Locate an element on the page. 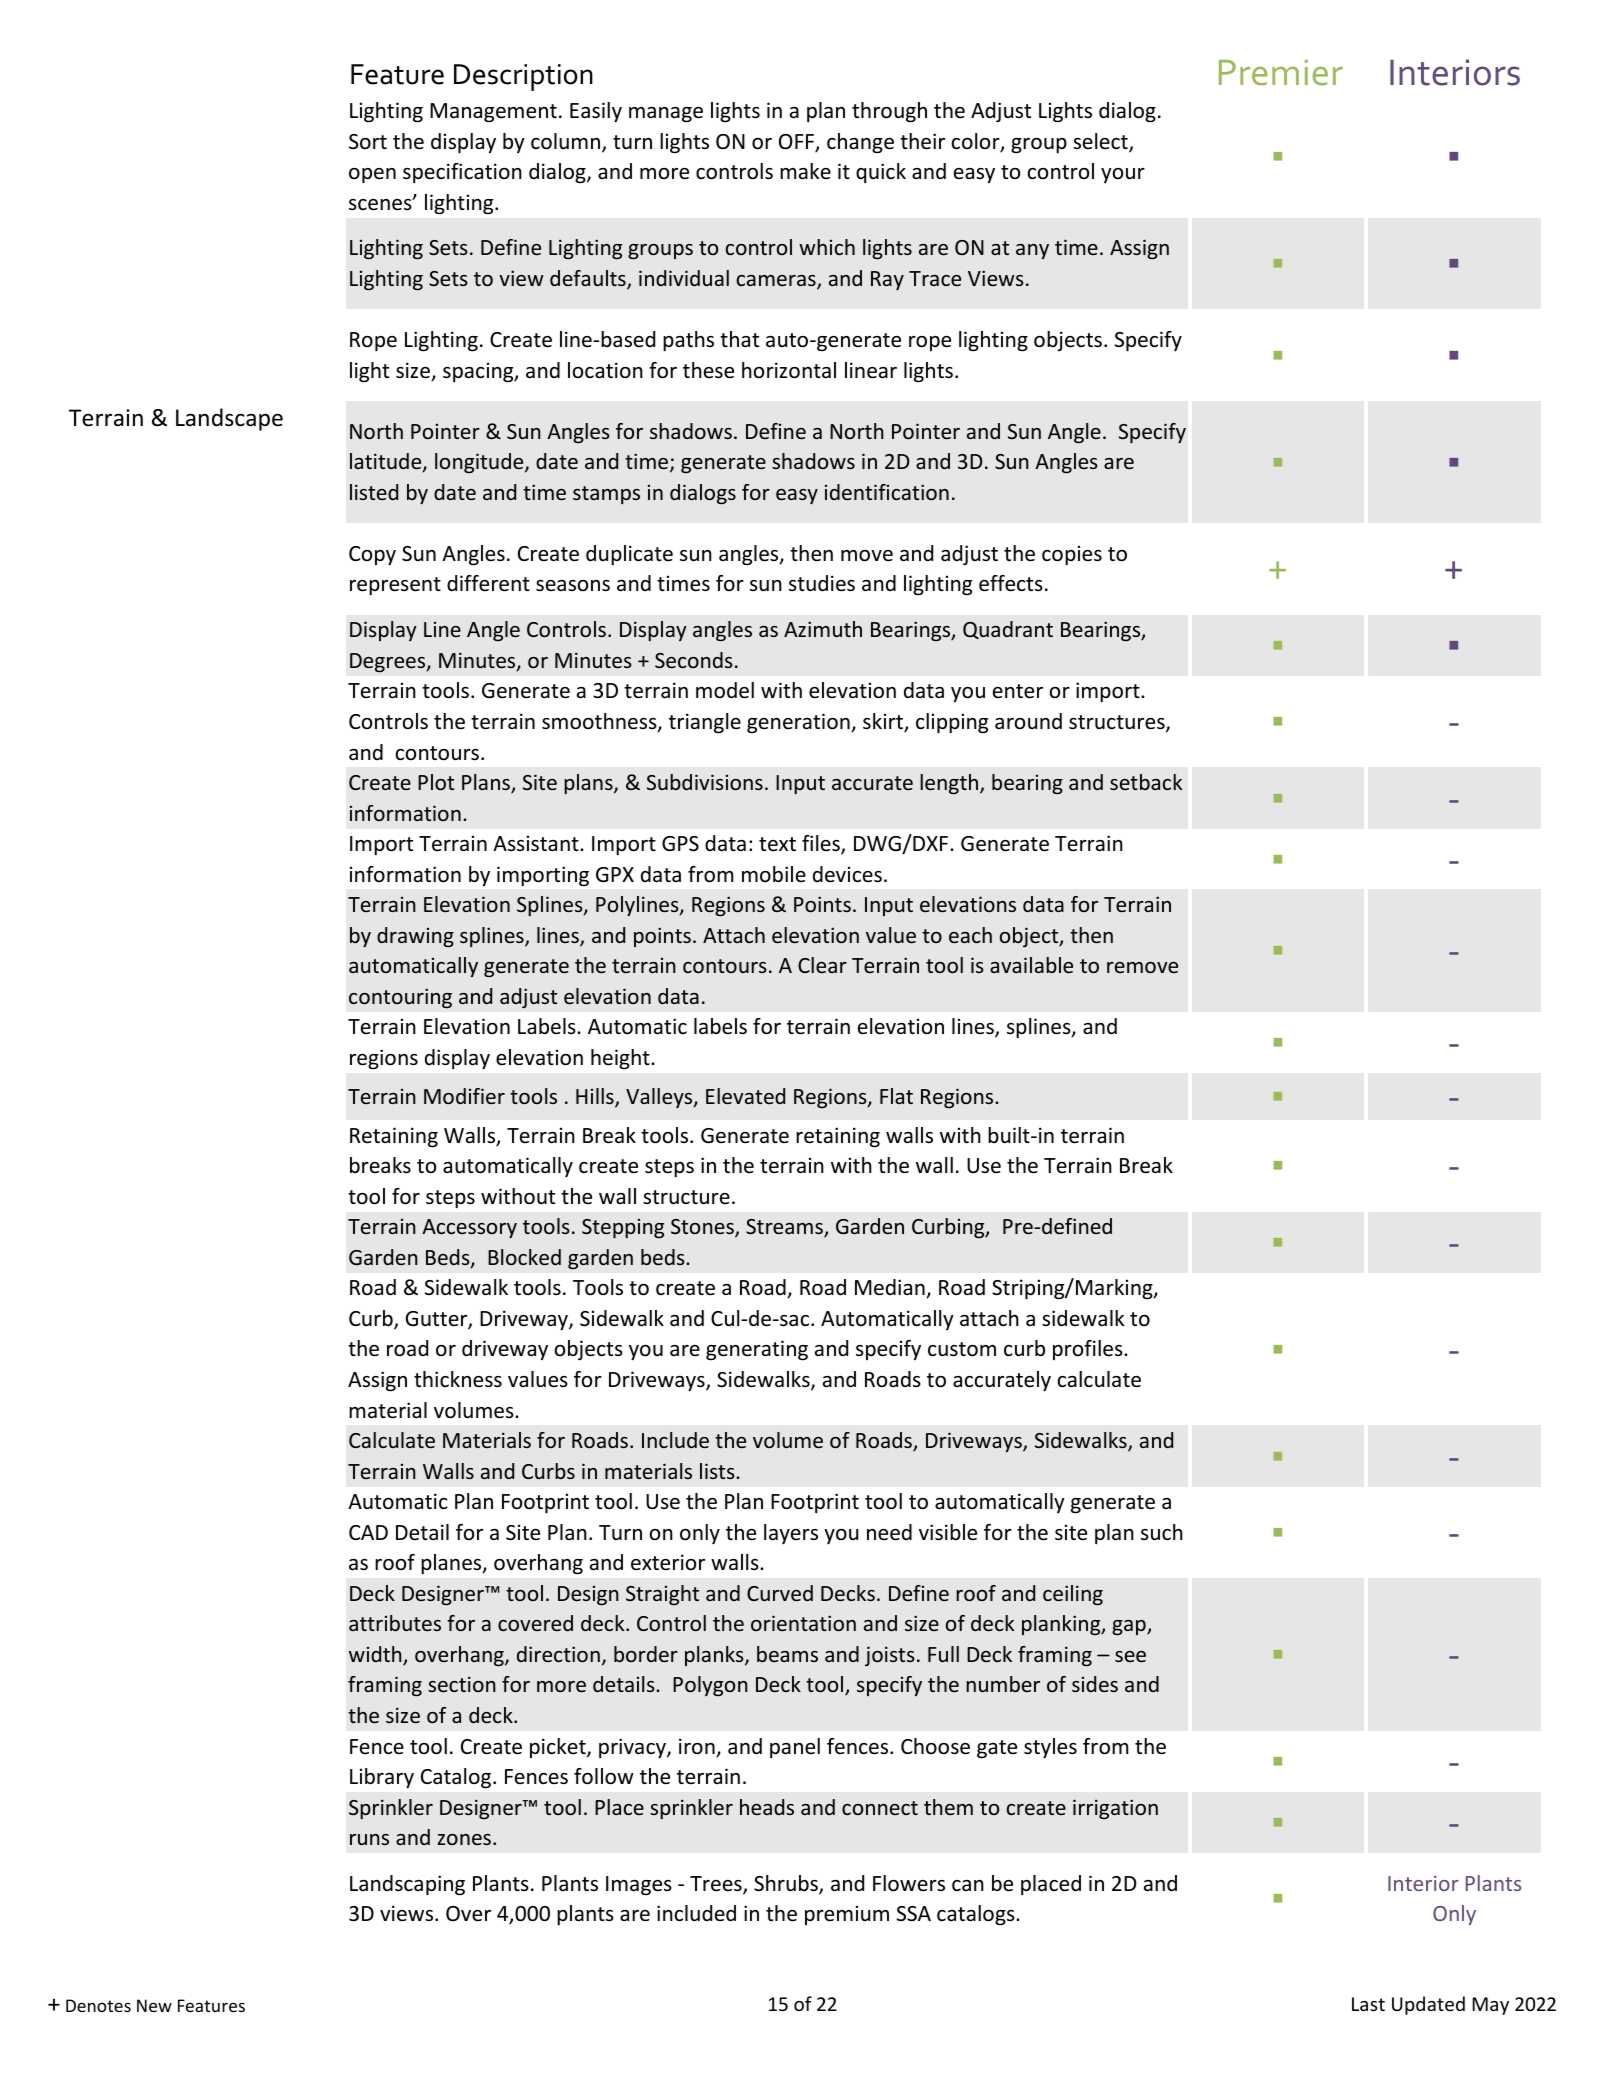 The height and width of the page is (2078, 1606). Accessory is located at coordinates (469, 1228).
